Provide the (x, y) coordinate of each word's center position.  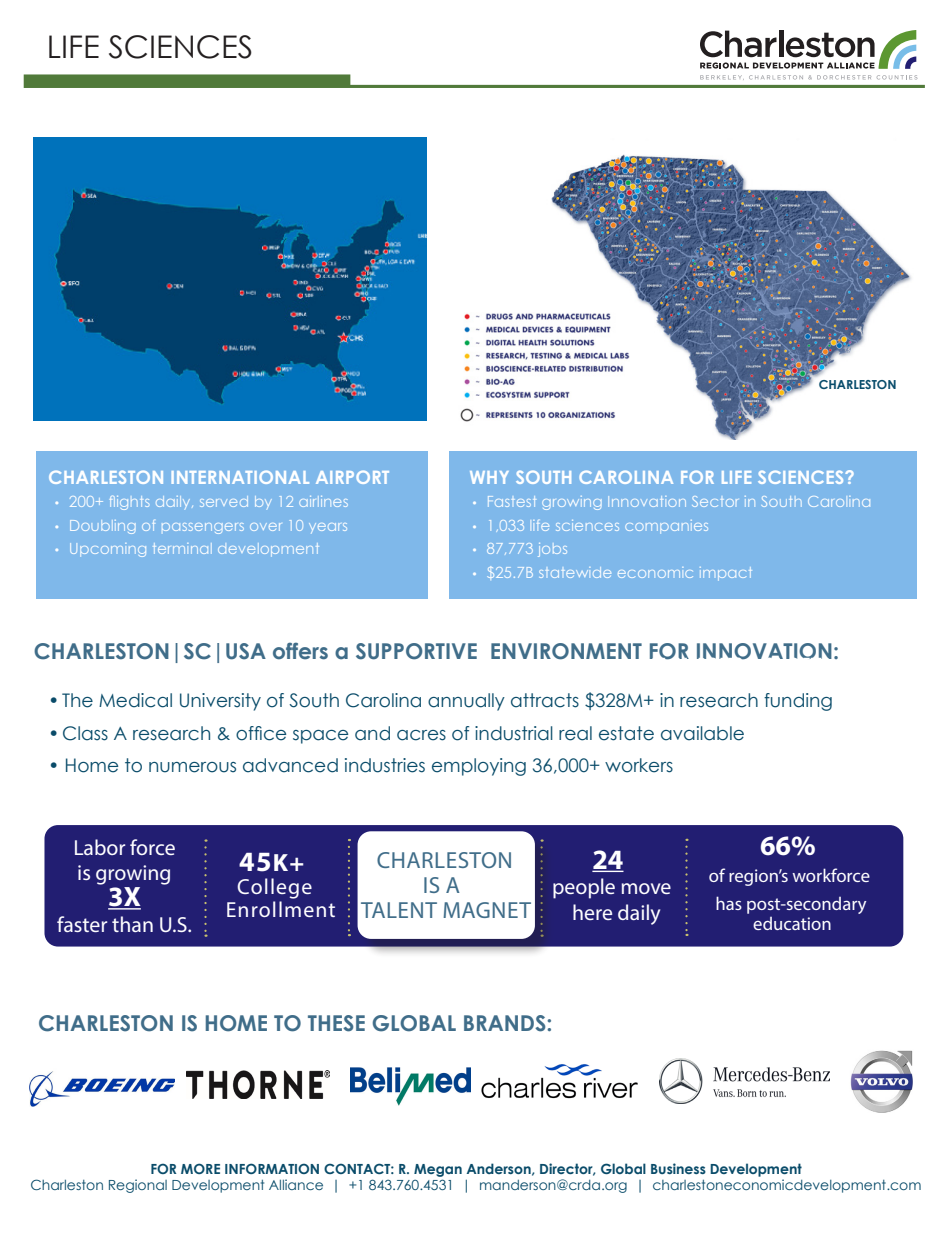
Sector (715, 501)
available (702, 733)
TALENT (399, 910)
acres (421, 735)
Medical (135, 700)
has (729, 903)
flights (129, 503)
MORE (200, 1168)
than (132, 924)
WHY (489, 477)
